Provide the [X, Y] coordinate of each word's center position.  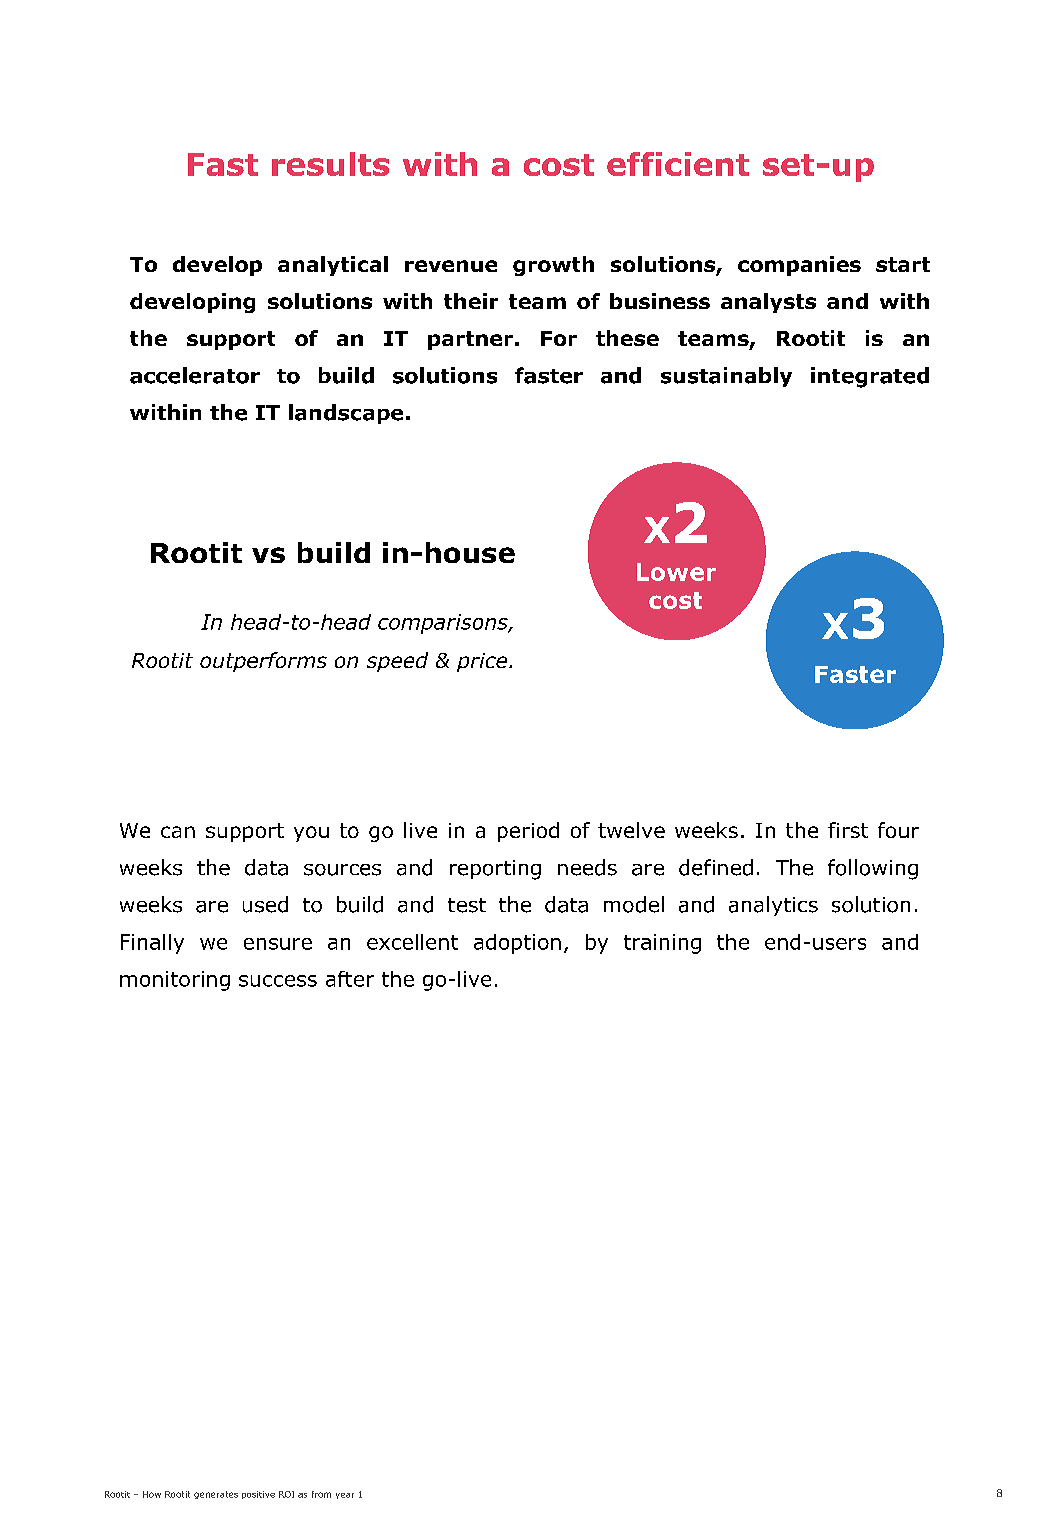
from [321, 1494]
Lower [676, 572]
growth [553, 266]
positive [258, 1495]
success [278, 981]
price [483, 662]
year [345, 1496]
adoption [517, 944]
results [330, 164]
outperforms [263, 662]
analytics [773, 906]
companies [799, 266]
